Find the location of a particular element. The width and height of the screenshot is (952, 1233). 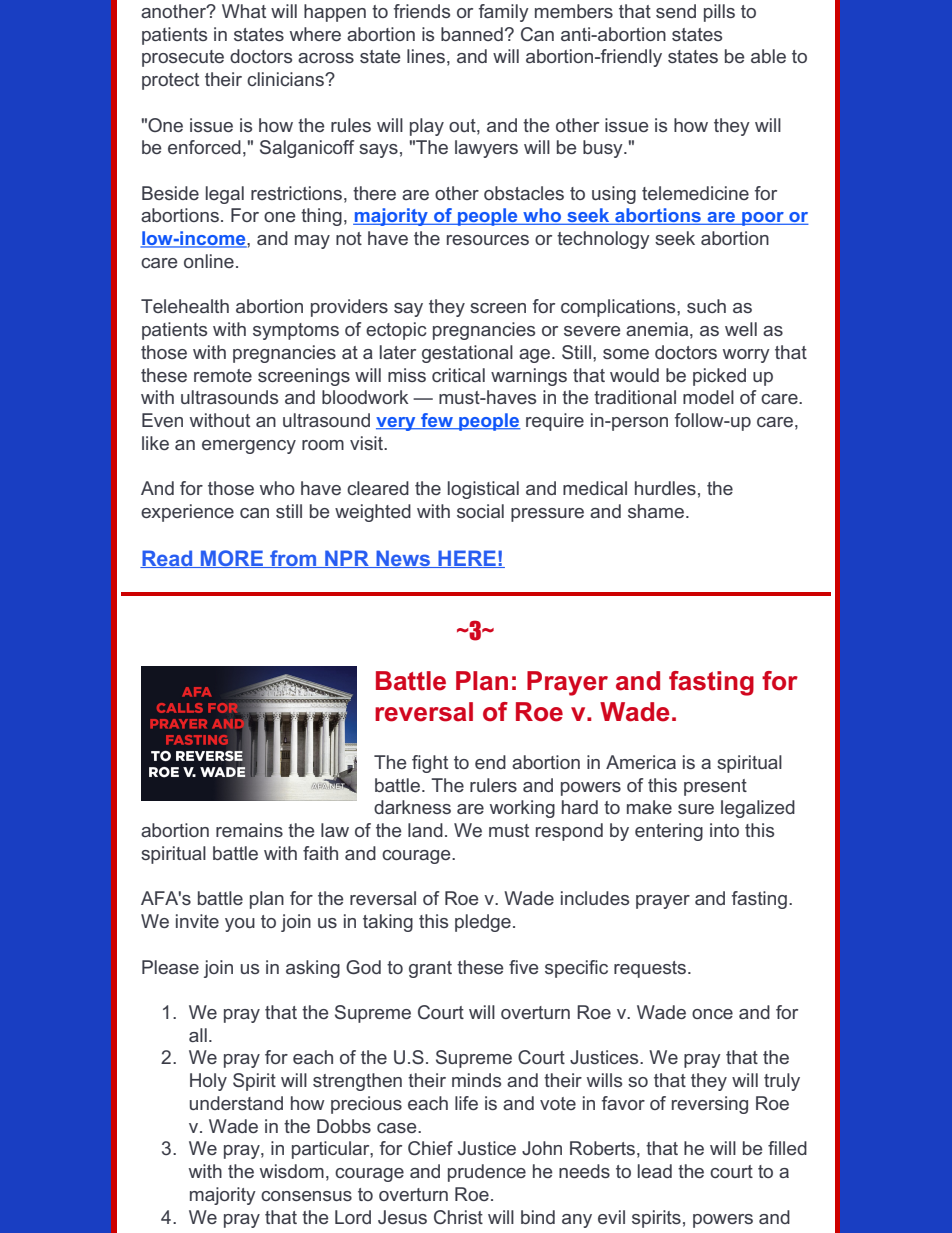

prudence is located at coordinates (487, 1173).
